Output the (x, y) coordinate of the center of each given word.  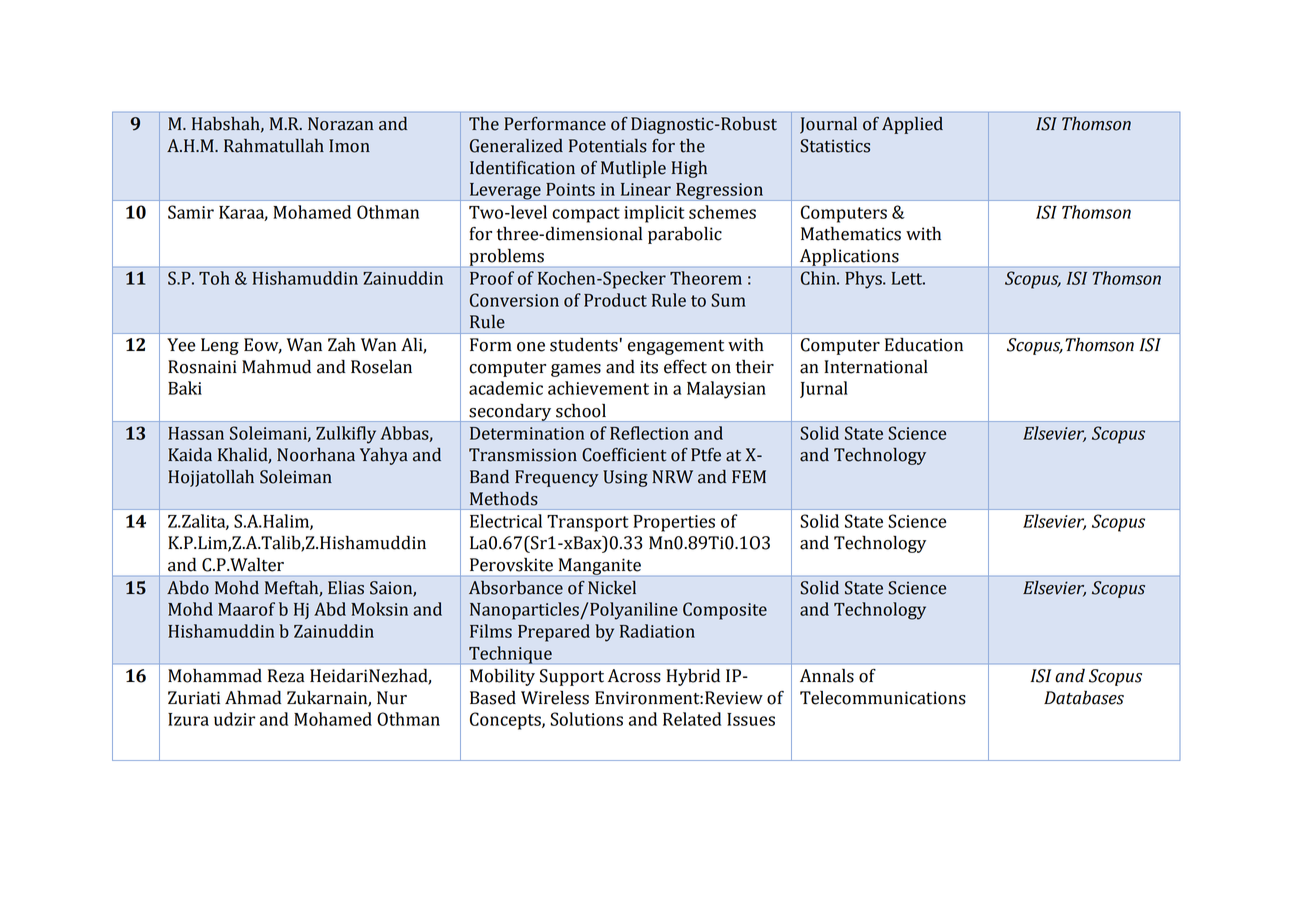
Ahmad (253, 697)
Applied (912, 125)
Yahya (384, 456)
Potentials (608, 146)
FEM (749, 476)
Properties (674, 523)
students (584, 345)
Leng (220, 346)
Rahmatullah (274, 146)
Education (924, 345)
